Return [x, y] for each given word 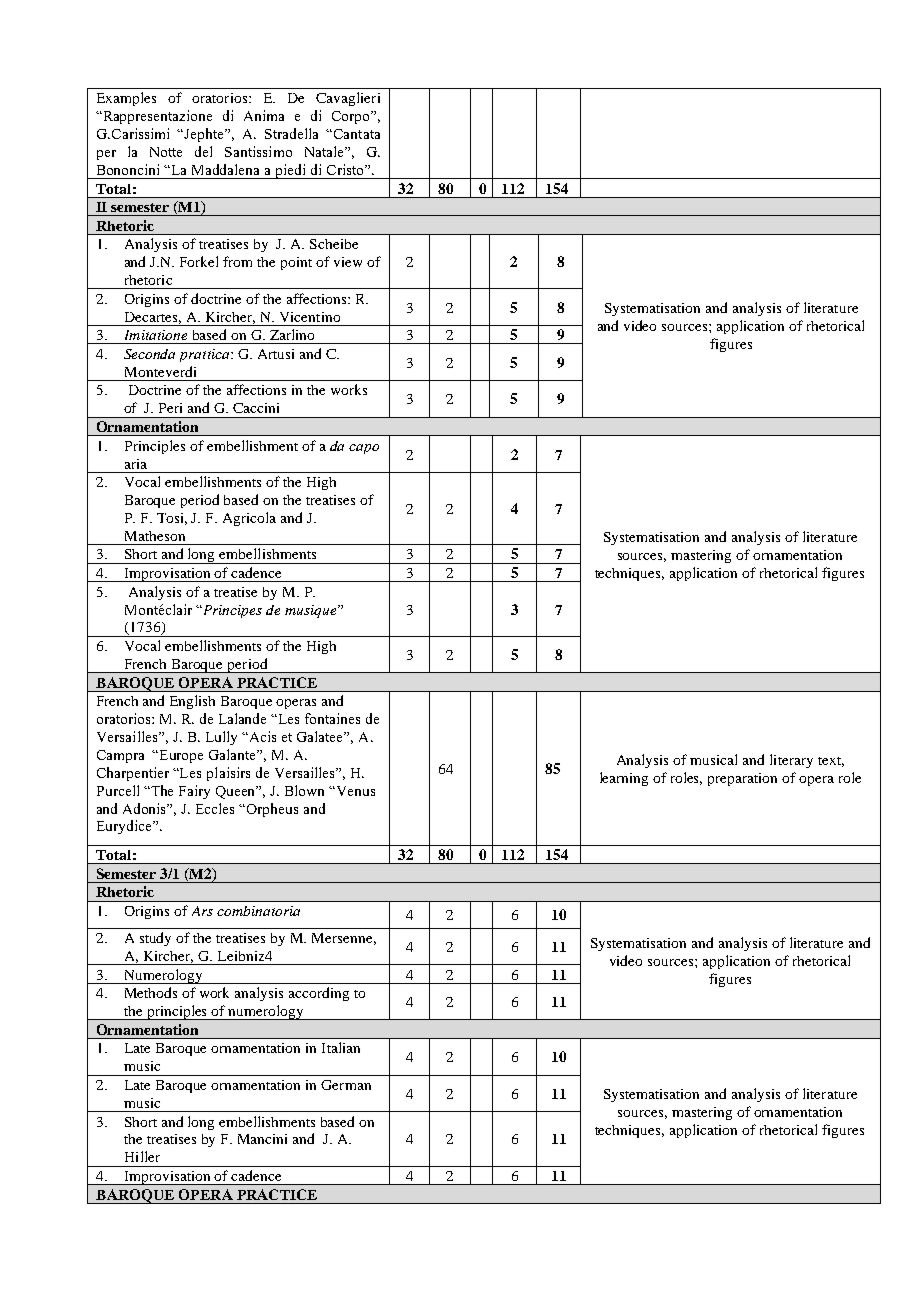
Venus [354, 791]
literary [791, 761]
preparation [742, 779]
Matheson [155, 536]
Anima [264, 115]
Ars [202, 911]
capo [364, 449]
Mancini [262, 1139]
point [296, 263]
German [346, 1085]
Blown [304, 790]
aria [136, 464]
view [348, 262]
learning [624, 779]
